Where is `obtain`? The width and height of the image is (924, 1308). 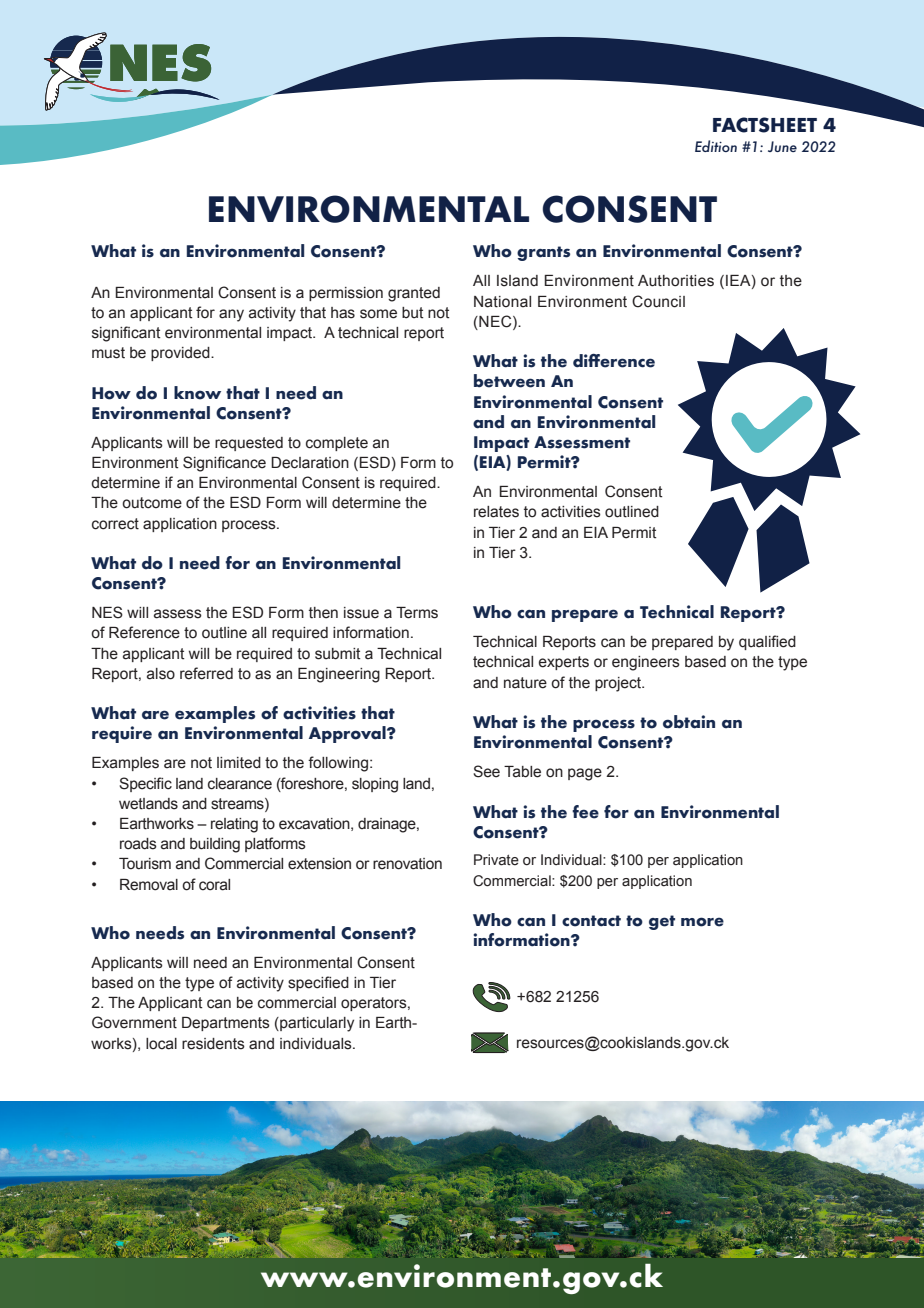 obtain is located at coordinates (689, 722).
